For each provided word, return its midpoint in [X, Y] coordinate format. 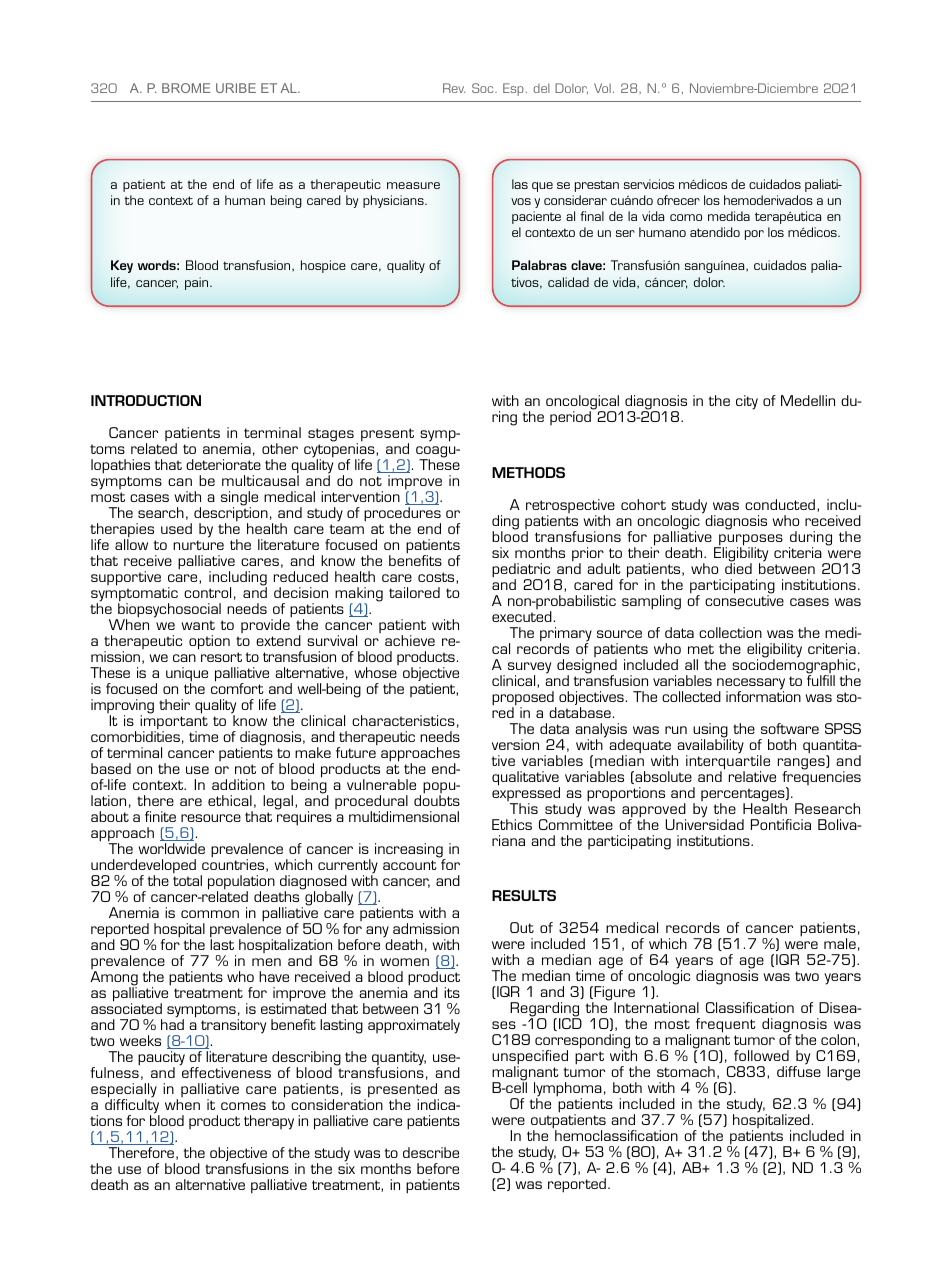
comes [243, 1106]
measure [413, 185]
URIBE [236, 88]
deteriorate [223, 464]
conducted [780, 504]
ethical [230, 800]
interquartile [728, 762]
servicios [649, 184]
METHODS [528, 472]
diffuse [799, 1070]
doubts [437, 800]
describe [431, 1152]
